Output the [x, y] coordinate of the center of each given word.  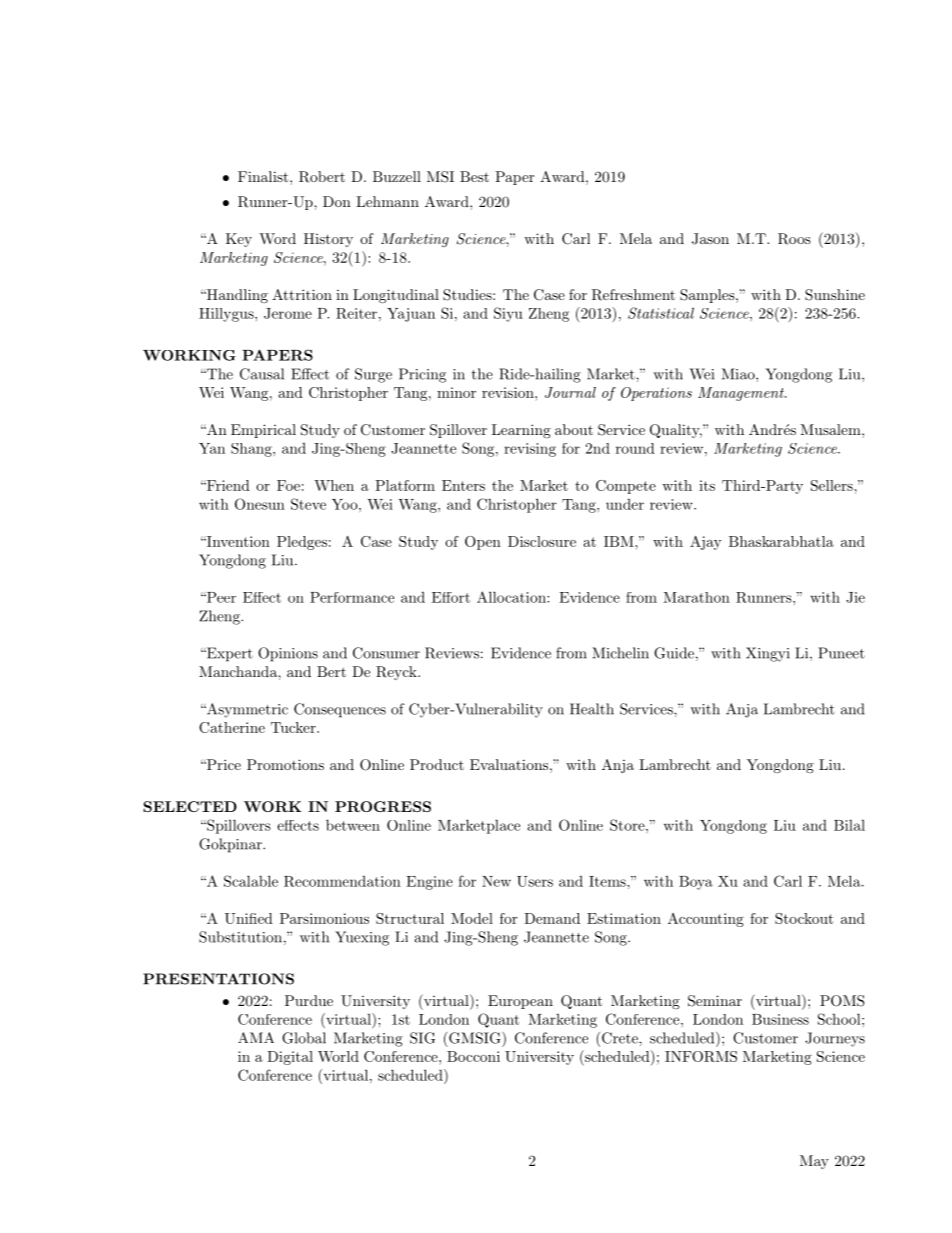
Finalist [264, 176]
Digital [290, 1058]
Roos [794, 239]
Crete [619, 1039]
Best [474, 176]
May [814, 1162]
